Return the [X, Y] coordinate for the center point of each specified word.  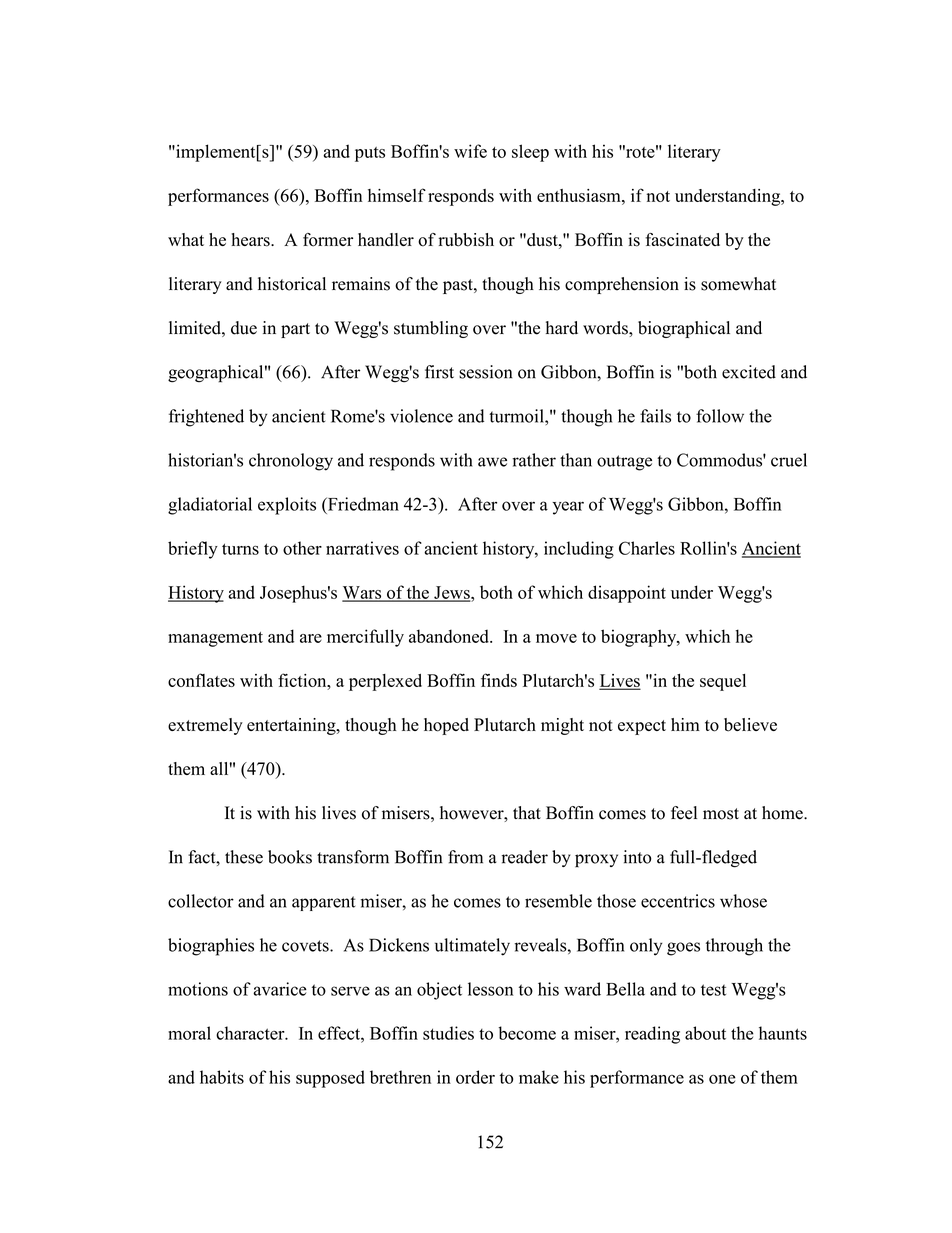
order [475, 1077]
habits [222, 1077]
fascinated [682, 240]
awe [492, 462]
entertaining [292, 726]
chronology [291, 462]
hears [251, 240]
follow [720, 416]
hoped [446, 726]
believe [750, 725]
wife [470, 151]
